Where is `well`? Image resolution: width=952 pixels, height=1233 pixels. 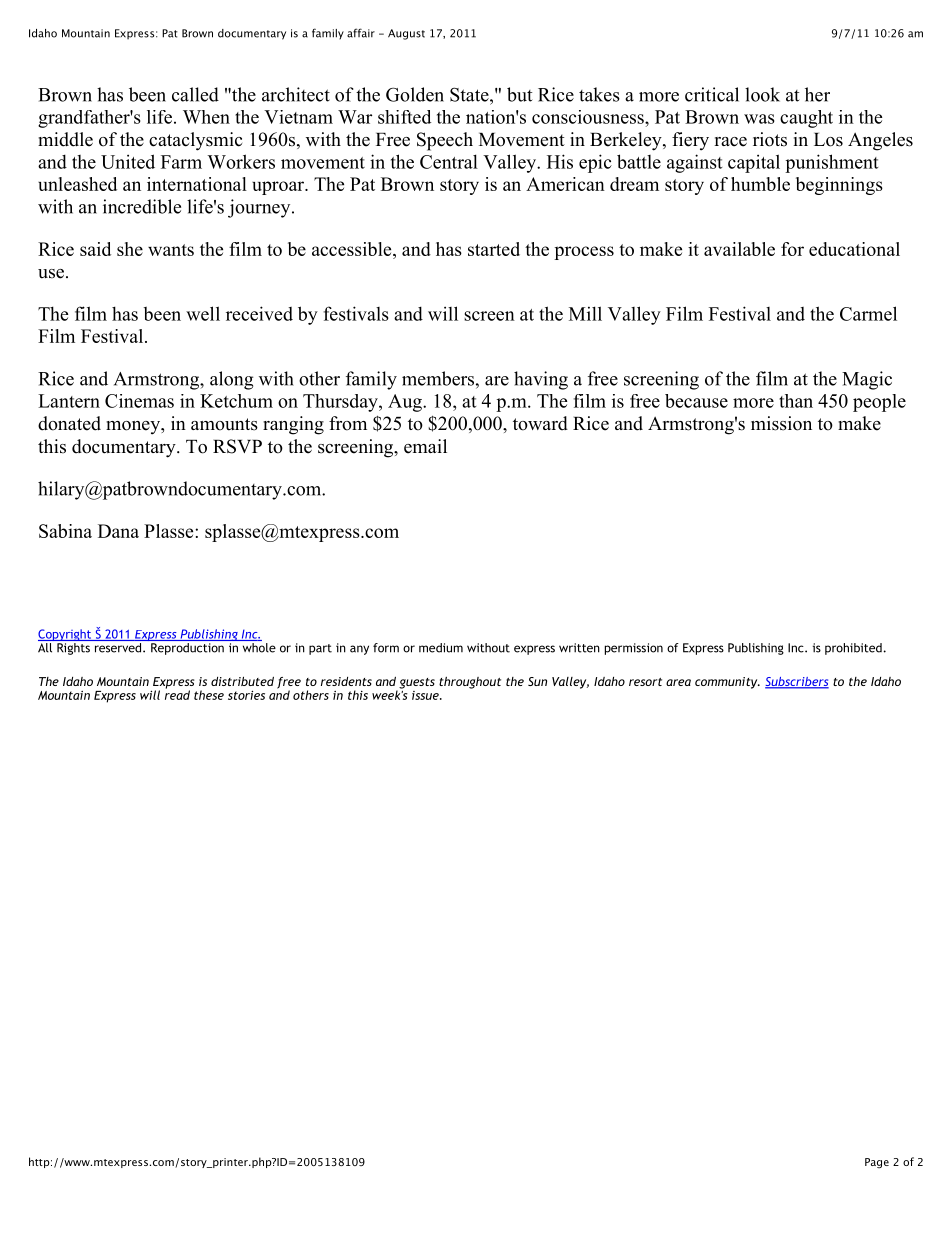 well is located at coordinates (203, 313).
